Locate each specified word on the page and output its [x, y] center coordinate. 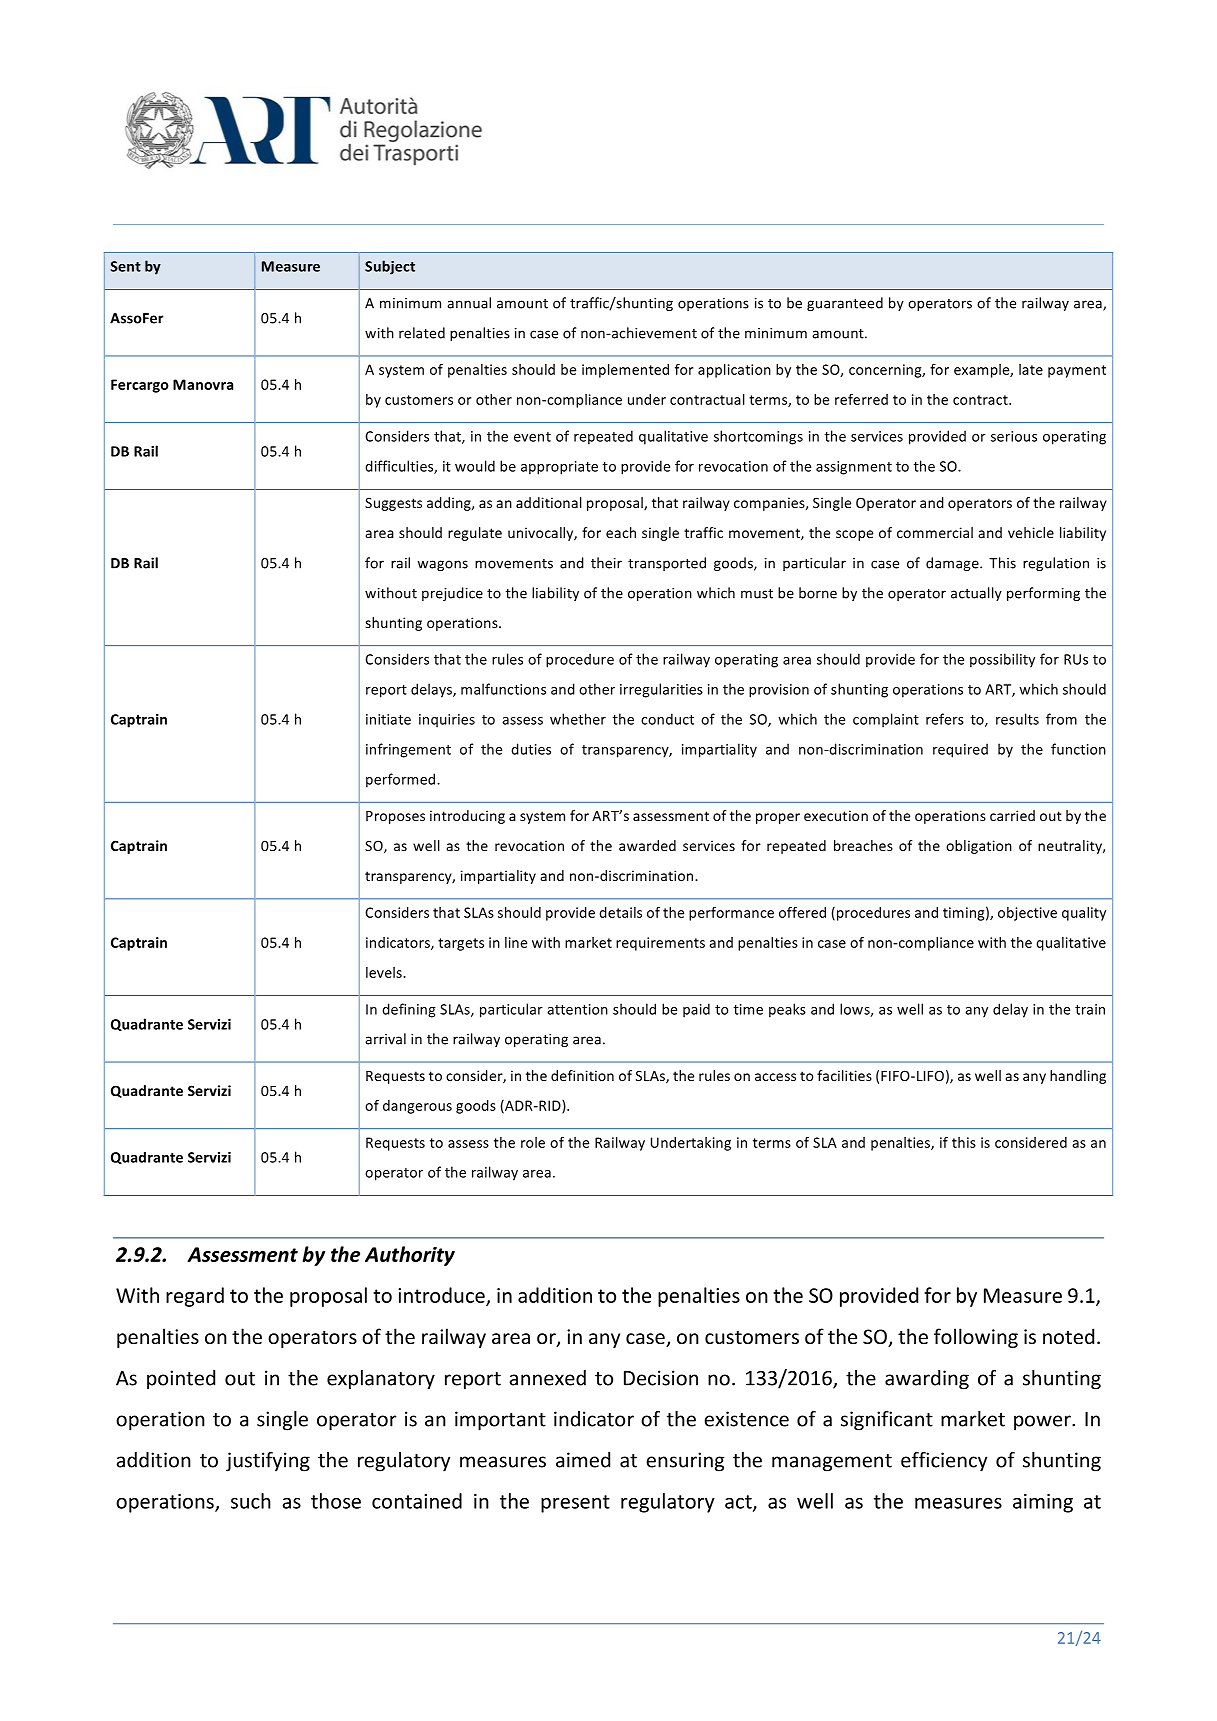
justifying [268, 1462]
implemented [625, 371]
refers [945, 719]
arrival [385, 1039]
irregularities [661, 690]
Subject [390, 267]
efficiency [944, 1462]
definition [582, 1075]
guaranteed [845, 304]
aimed [583, 1460]
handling [1078, 1077]
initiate [388, 719]
